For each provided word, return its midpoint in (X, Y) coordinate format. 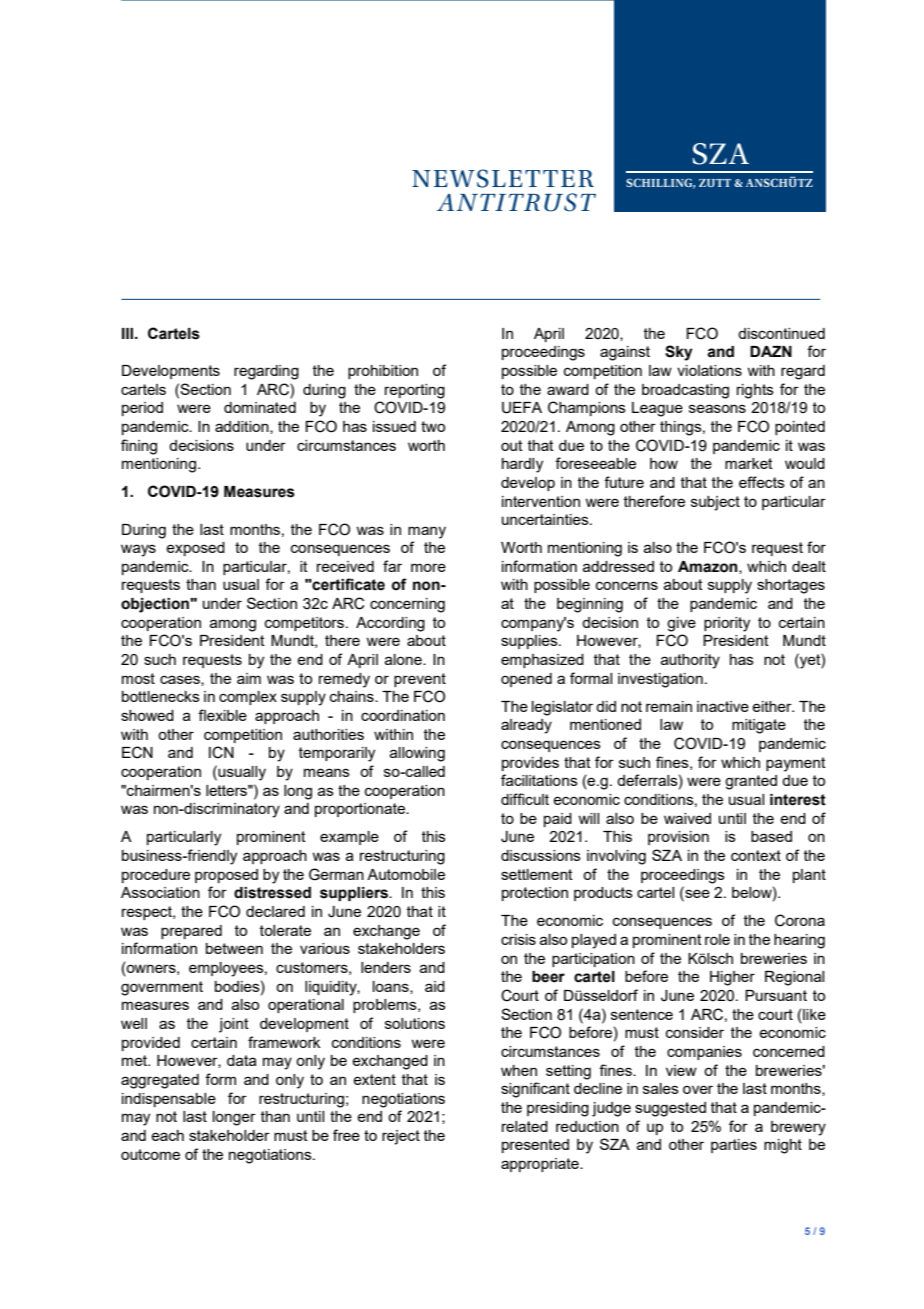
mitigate (759, 726)
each (167, 1135)
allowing (417, 754)
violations (709, 370)
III (129, 333)
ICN (221, 752)
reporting (415, 391)
